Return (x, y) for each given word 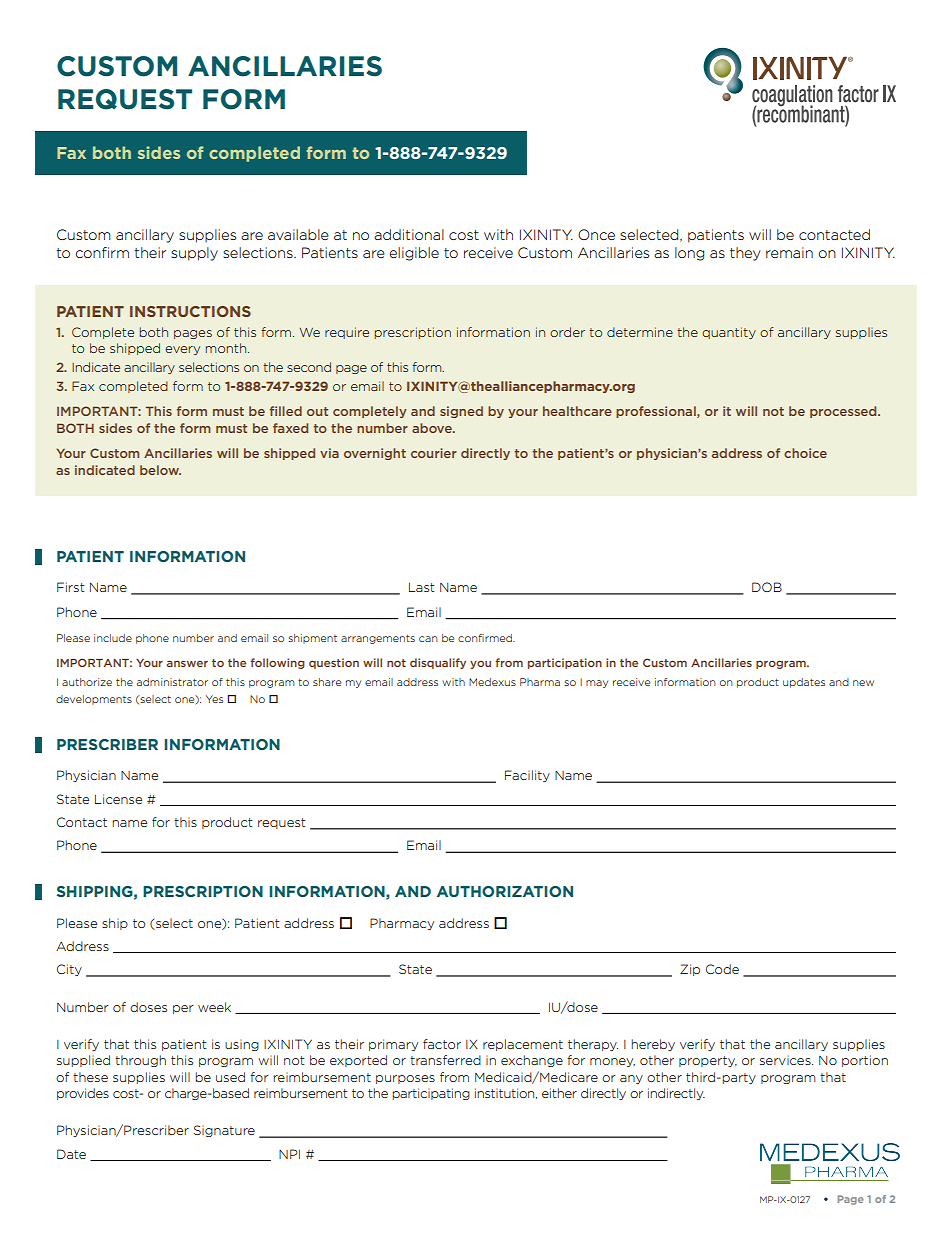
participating (431, 1094)
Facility (527, 776)
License (118, 799)
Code (722, 969)
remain (789, 252)
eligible (414, 254)
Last (422, 587)
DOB (767, 587)
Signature (224, 1131)
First (71, 587)
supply (194, 254)
